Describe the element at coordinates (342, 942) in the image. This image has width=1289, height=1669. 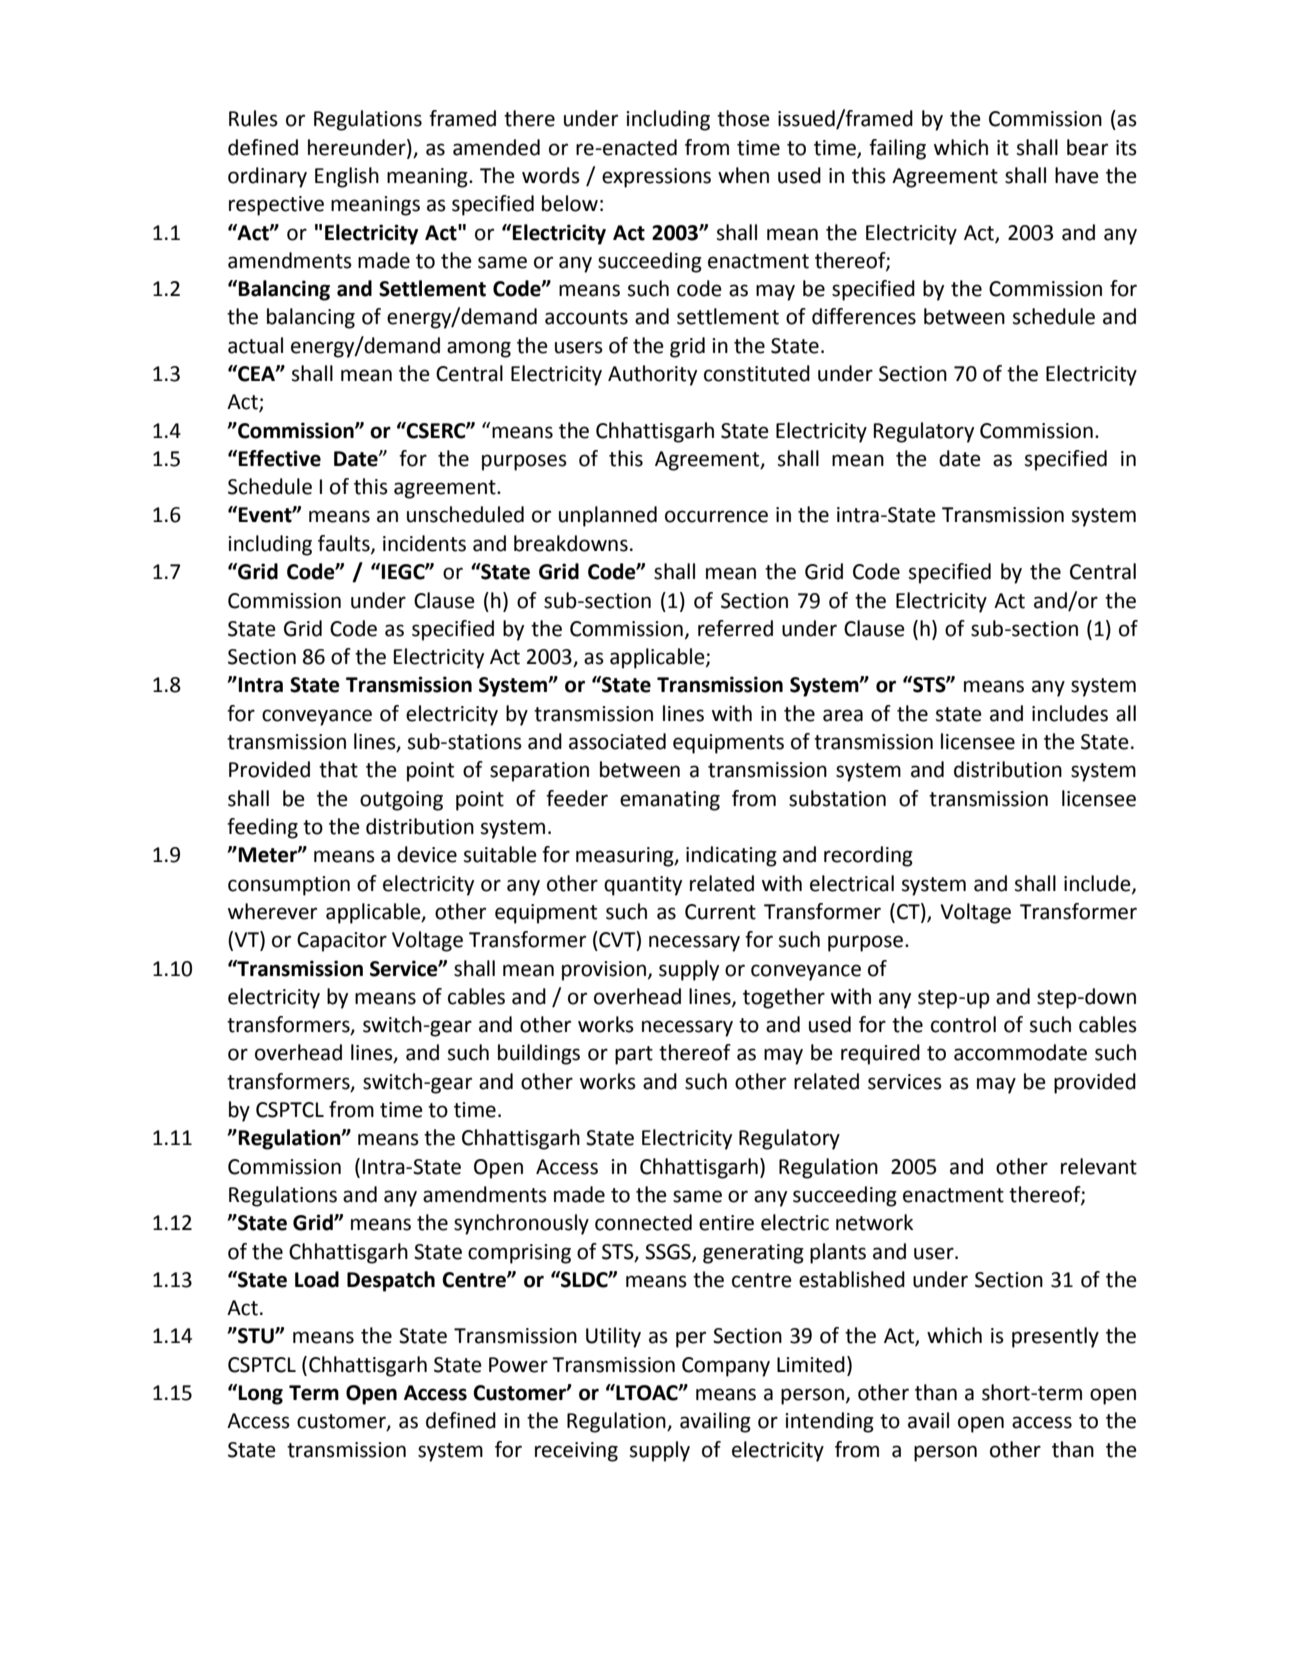
I see `Capacitor` at that location.
